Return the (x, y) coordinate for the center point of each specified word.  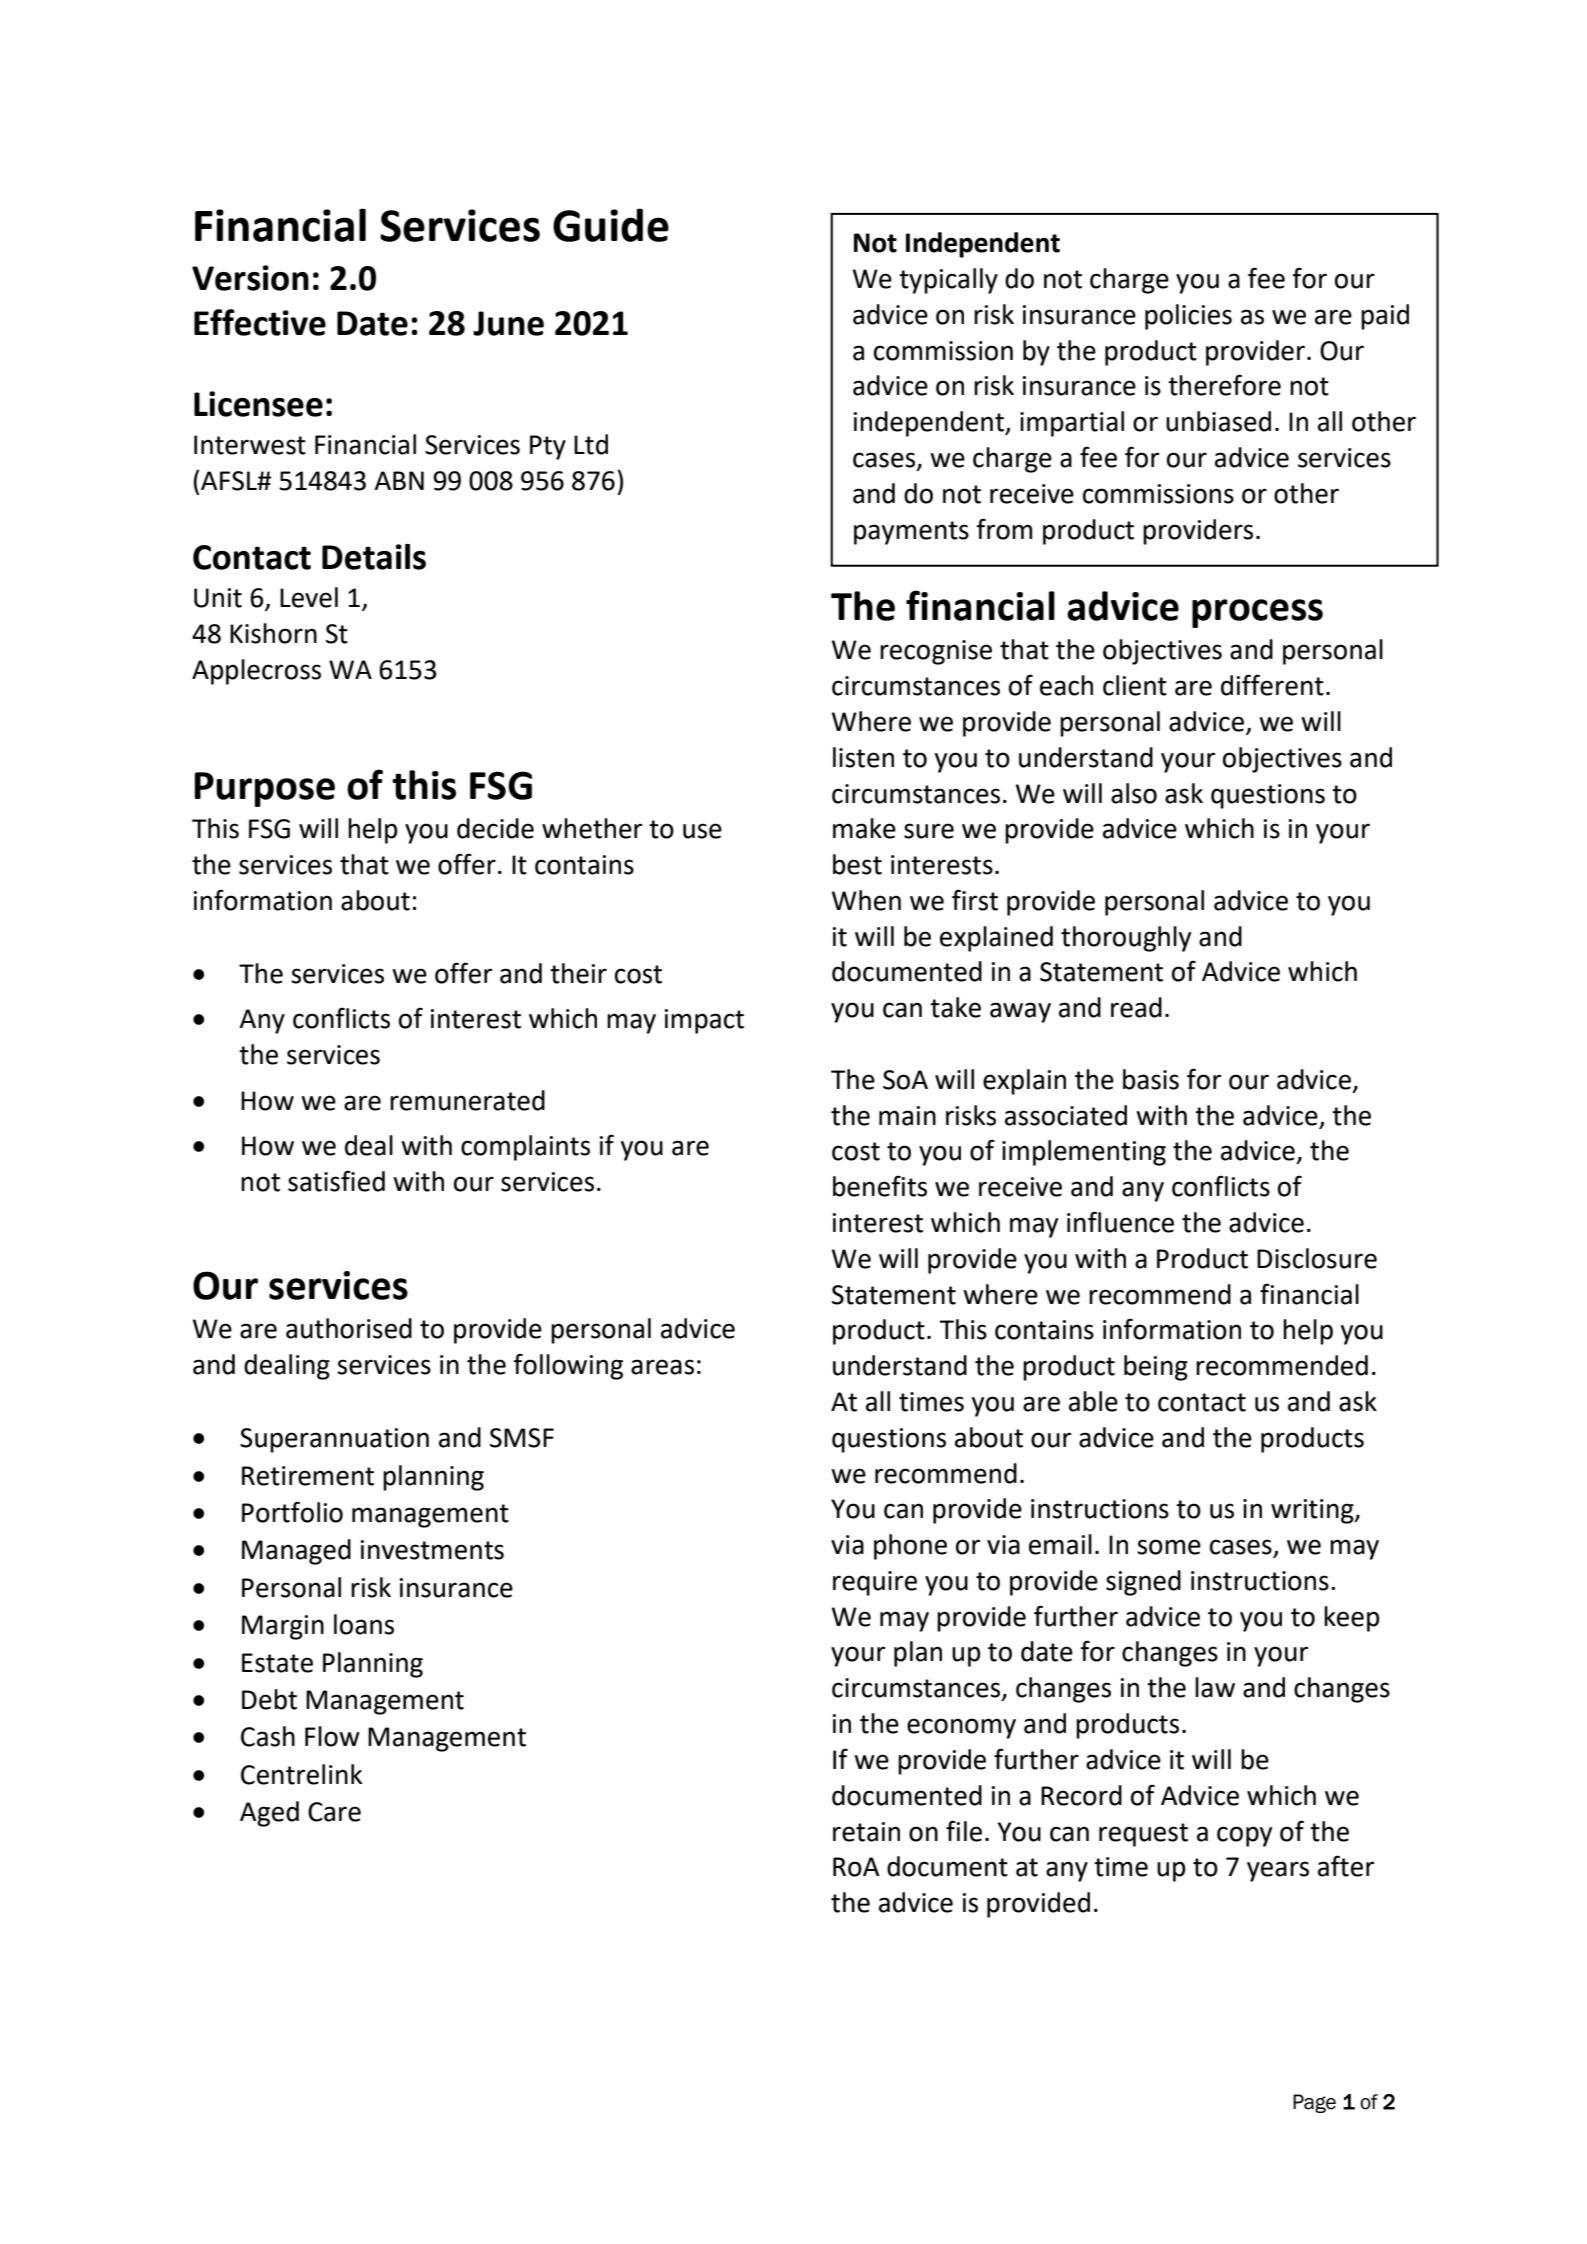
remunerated (467, 1100)
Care (334, 1812)
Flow (332, 1736)
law (1215, 1687)
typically (948, 281)
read (1136, 1007)
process (1257, 613)
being (1156, 1368)
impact (704, 1021)
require (875, 1583)
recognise (936, 652)
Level (309, 597)
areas (662, 1367)
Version (250, 278)
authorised (349, 1328)
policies (1188, 317)
